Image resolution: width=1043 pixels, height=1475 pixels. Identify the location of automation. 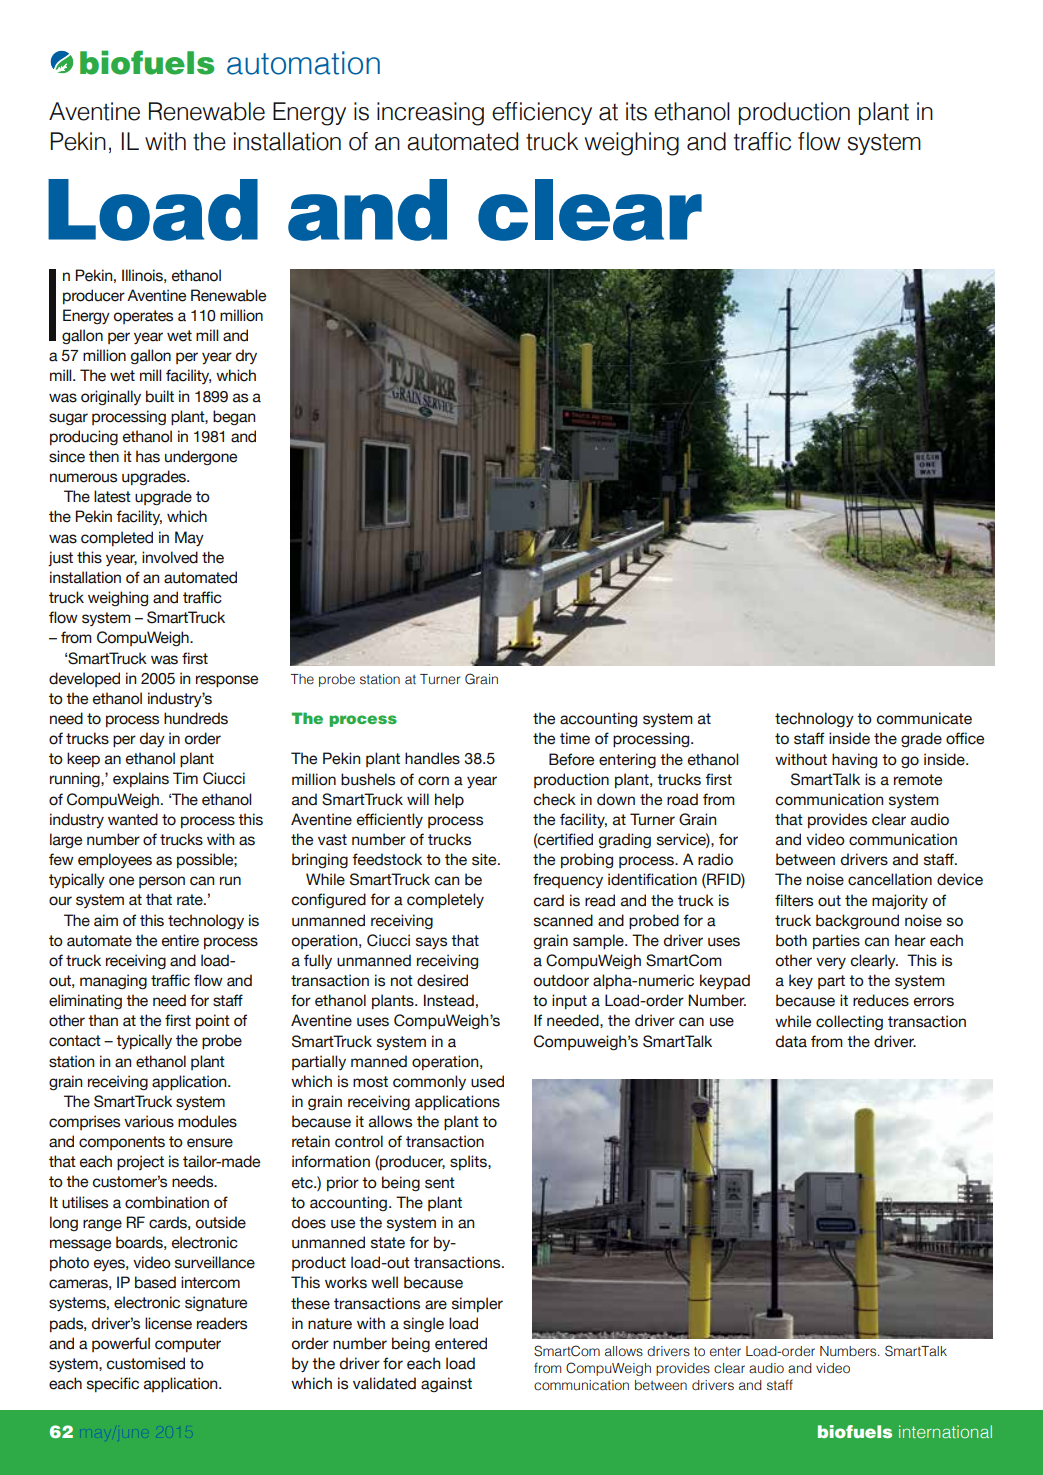
(303, 63).
